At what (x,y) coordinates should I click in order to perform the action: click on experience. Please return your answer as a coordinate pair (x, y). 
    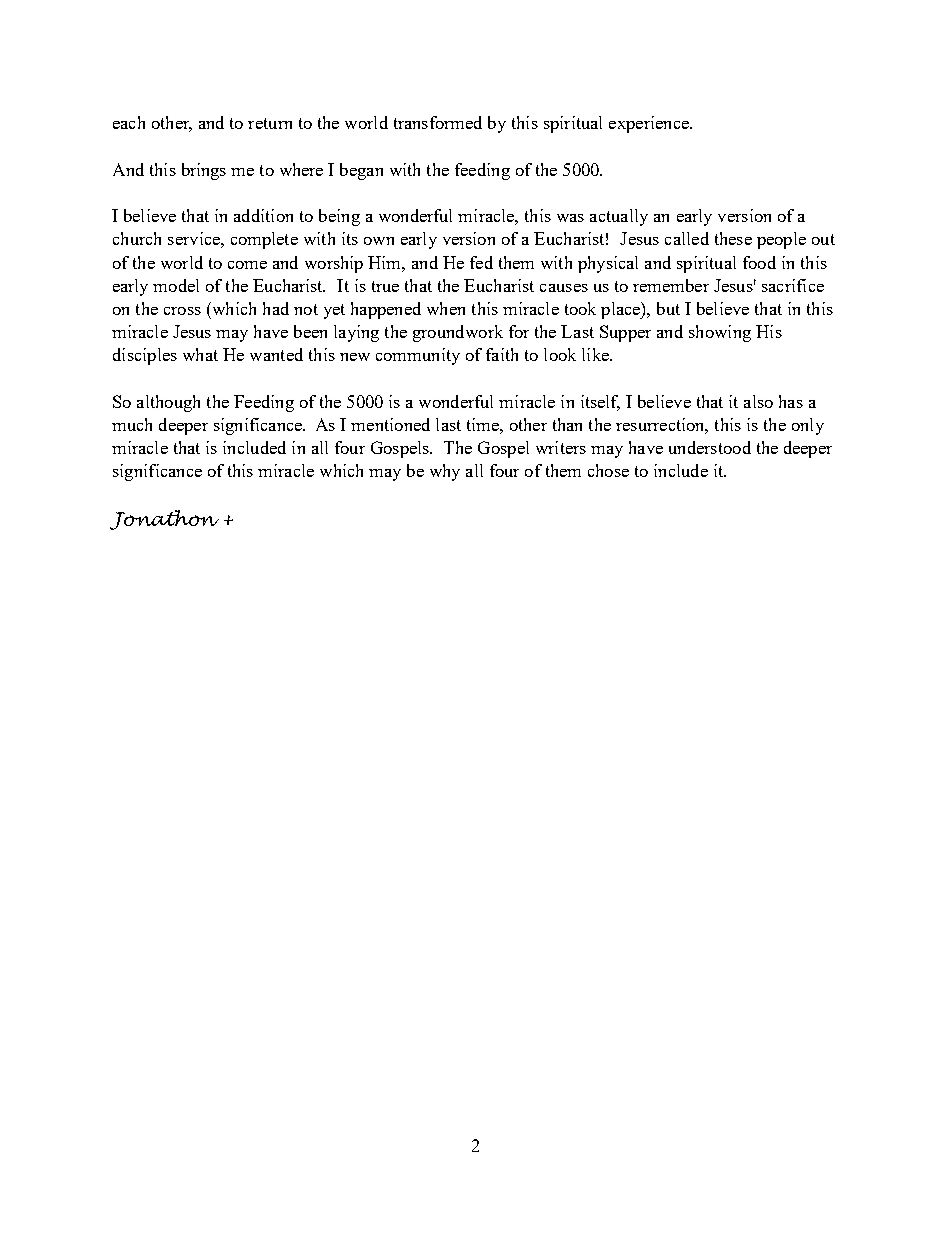
    Looking at the image, I should click on (650, 124).
